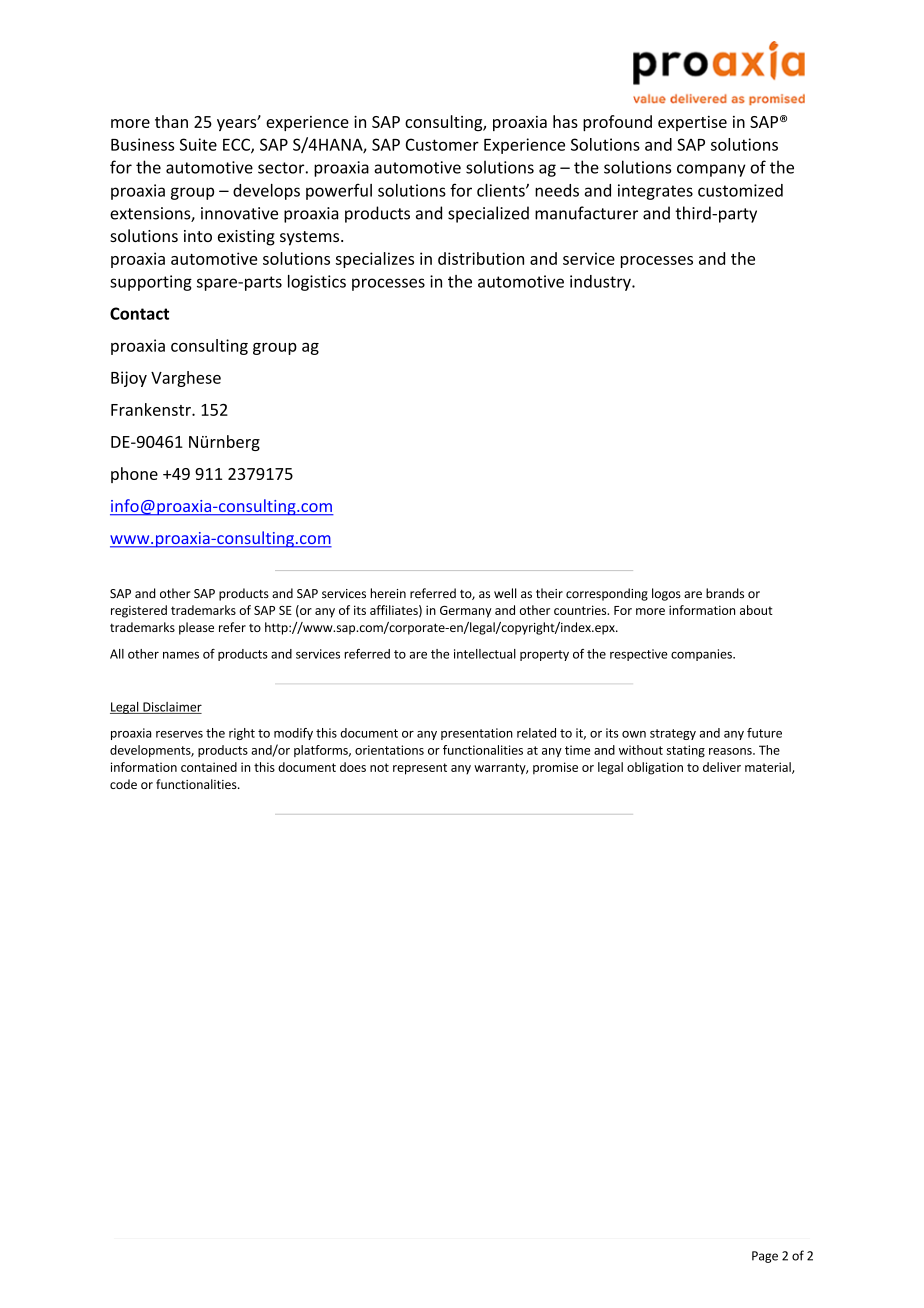  Describe the element at coordinates (123, 784) in the screenshot. I see `code` at that location.
